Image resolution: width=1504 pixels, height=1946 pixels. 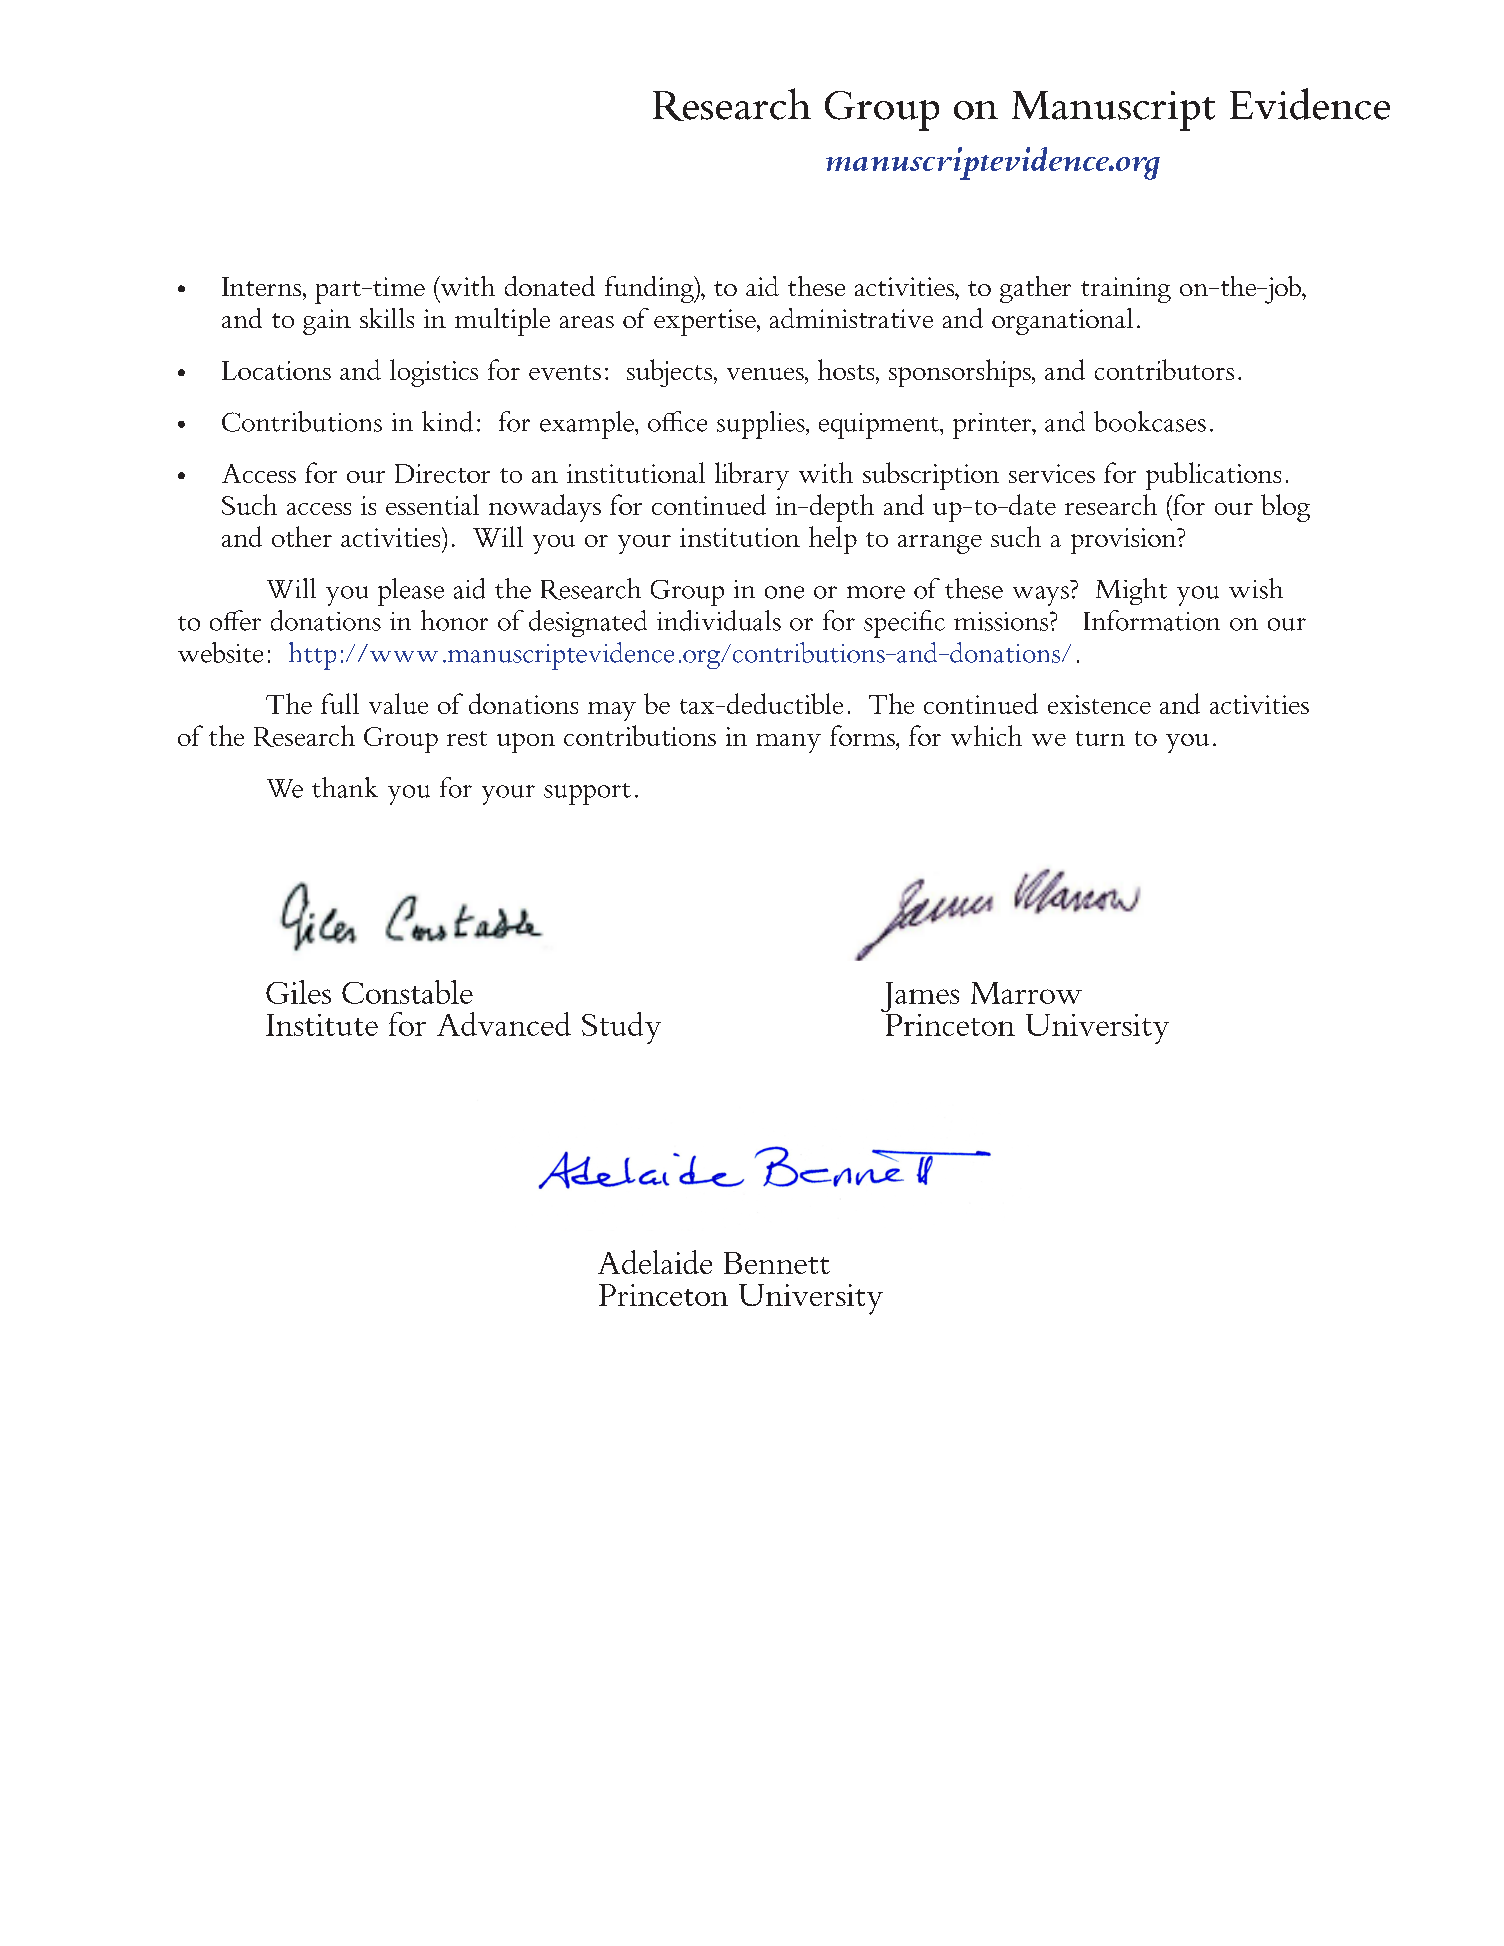 What do you see at coordinates (655, 1262) in the page?
I see `Adelaide` at bounding box center [655, 1262].
